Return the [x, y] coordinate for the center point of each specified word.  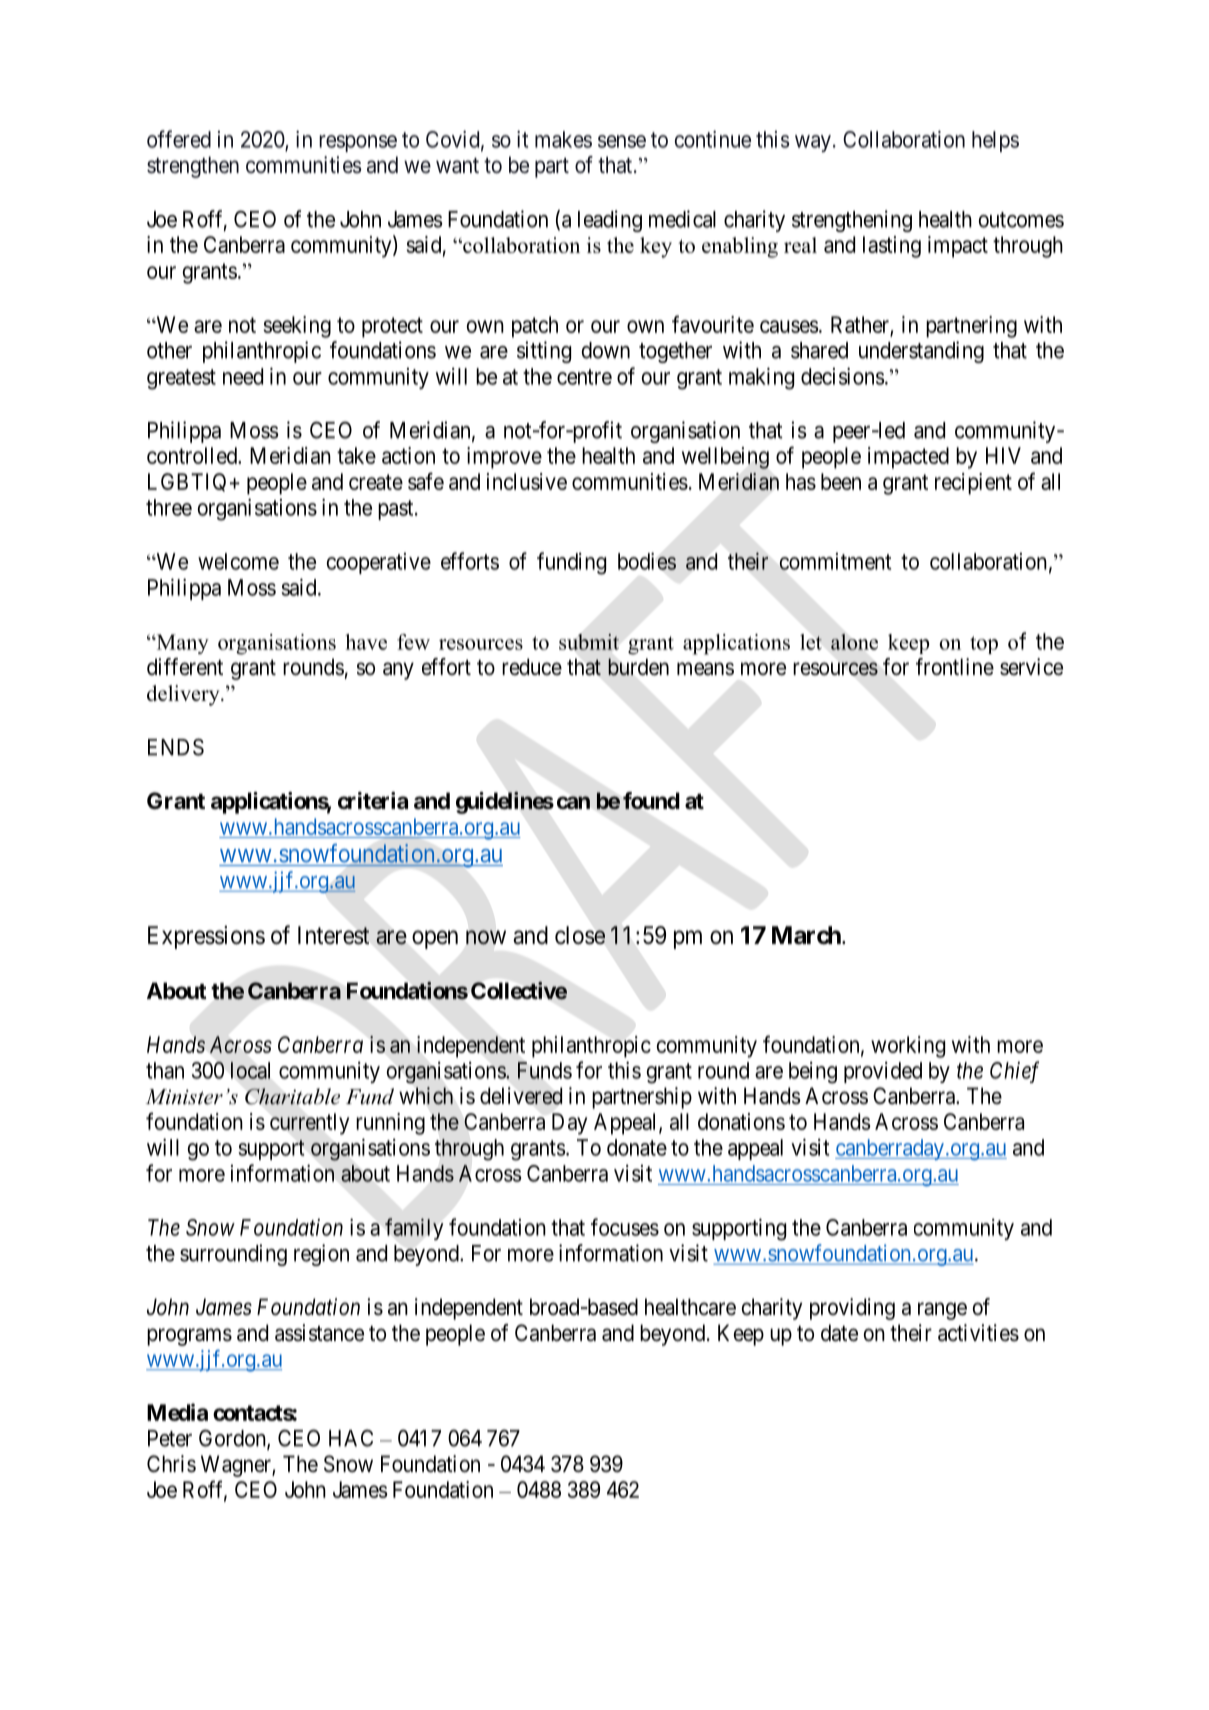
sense [622, 141]
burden [638, 667]
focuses [625, 1227]
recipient [973, 484]
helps [995, 141]
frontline [955, 667]
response [358, 143]
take [356, 455]
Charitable [292, 1096]
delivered [521, 1096]
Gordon [233, 1439]
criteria [373, 801]
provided [883, 1072]
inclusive [527, 481]
